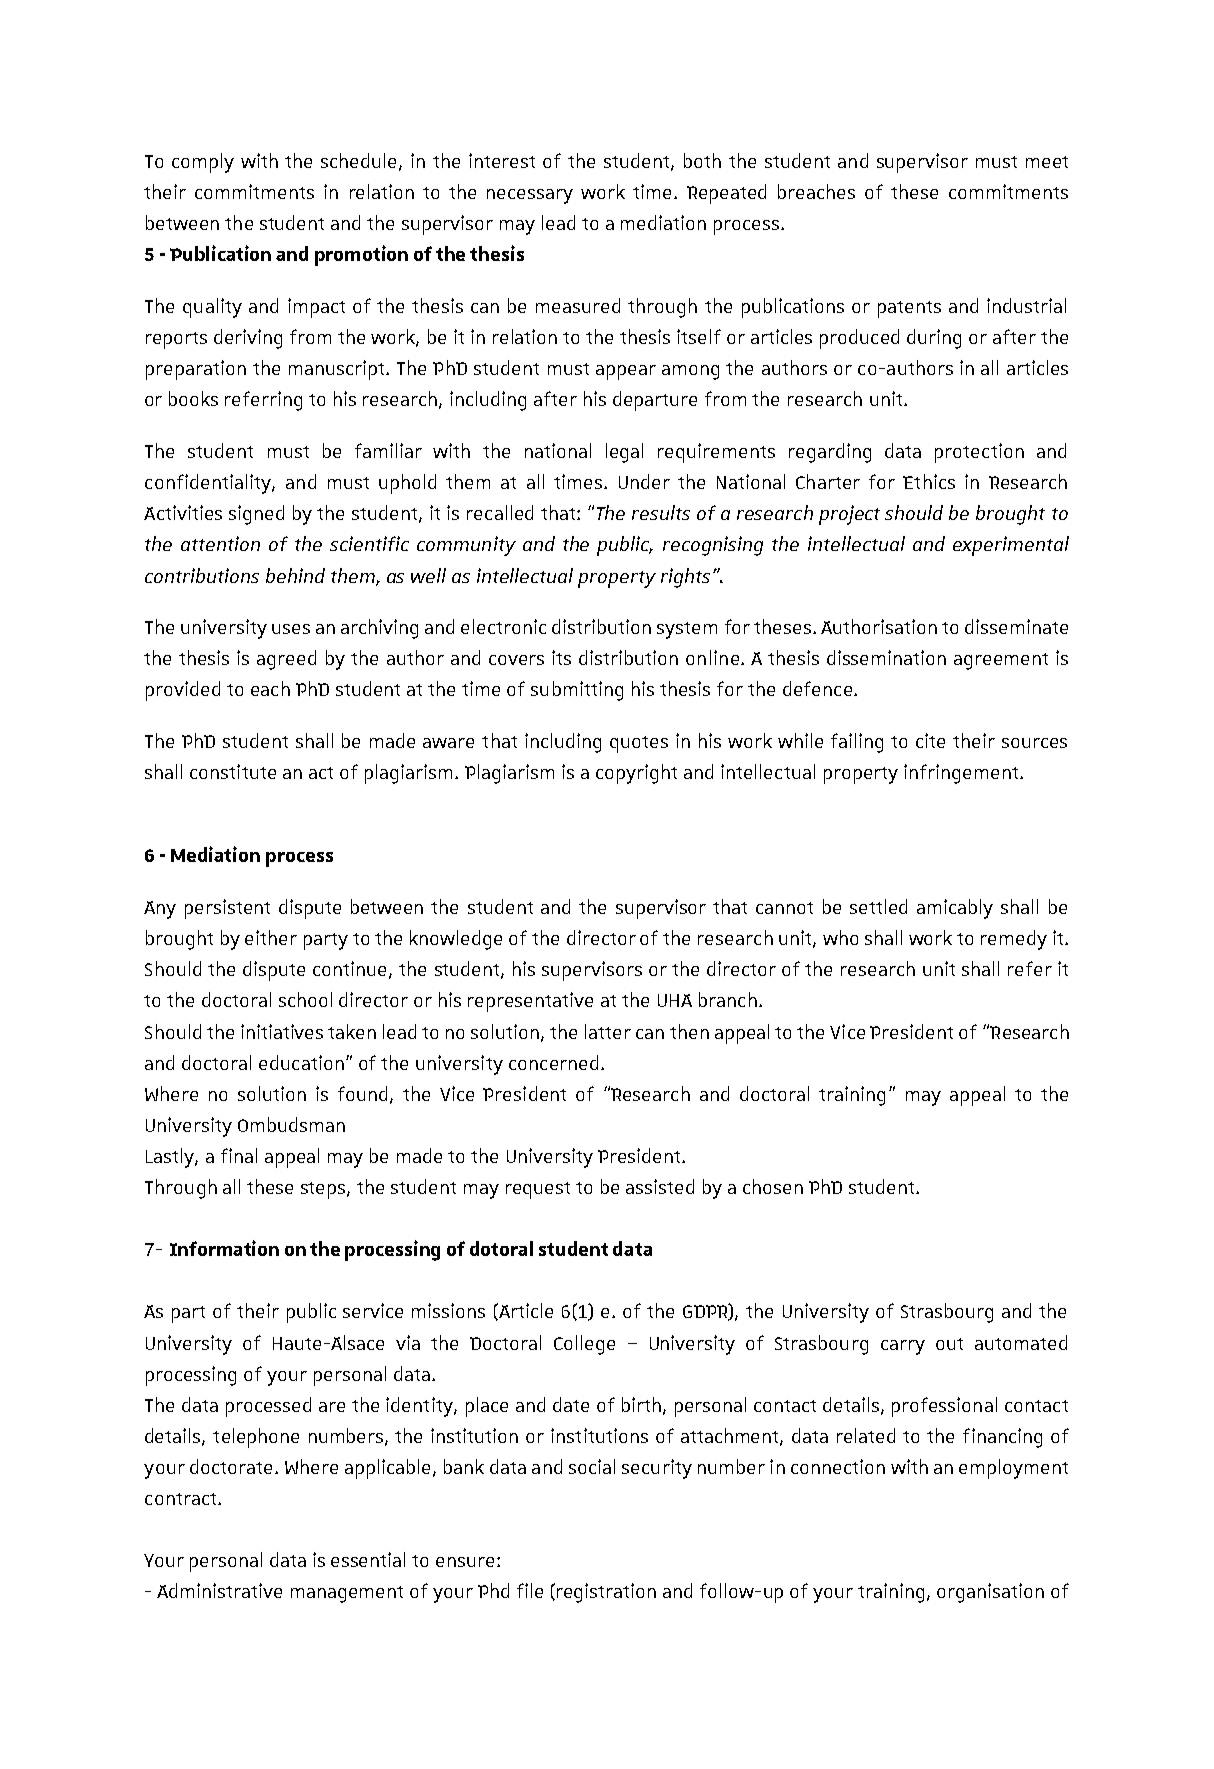  I want to click on agreed, so click(286, 660).
